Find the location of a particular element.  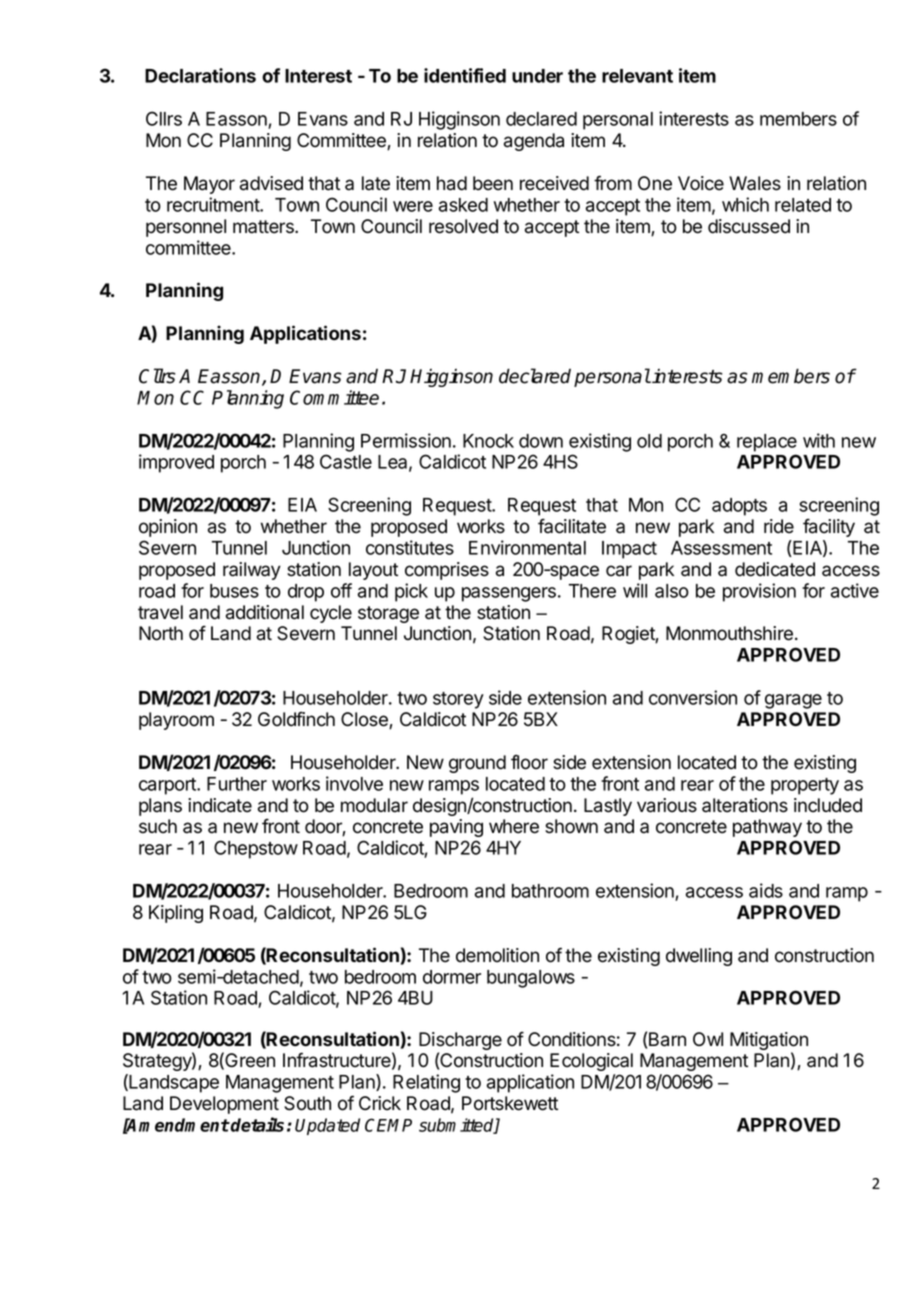

Declarations is located at coordinates (200, 75).
